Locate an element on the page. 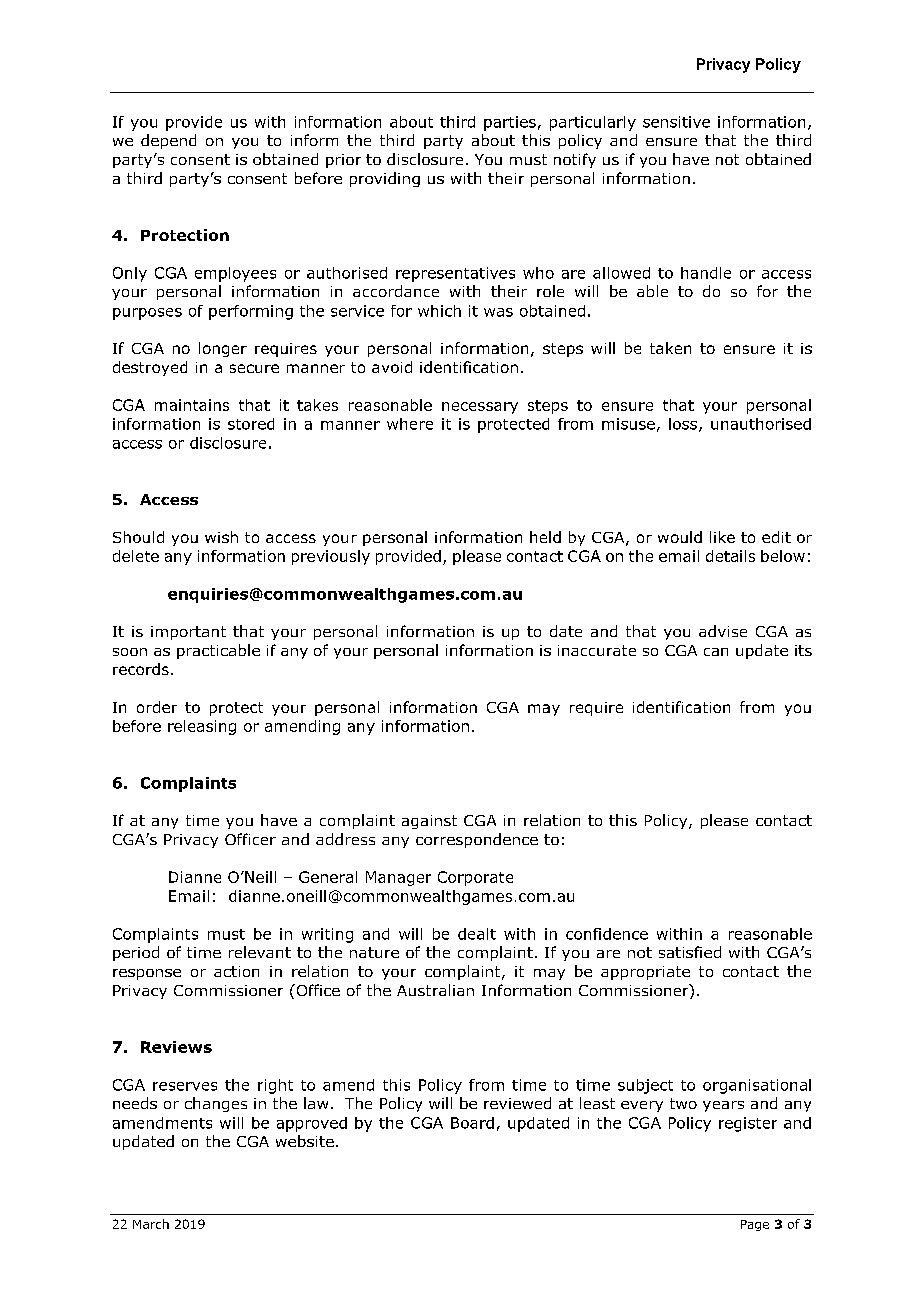 Image resolution: width=924 pixels, height=1308 pixels. wish is located at coordinates (221, 537).
